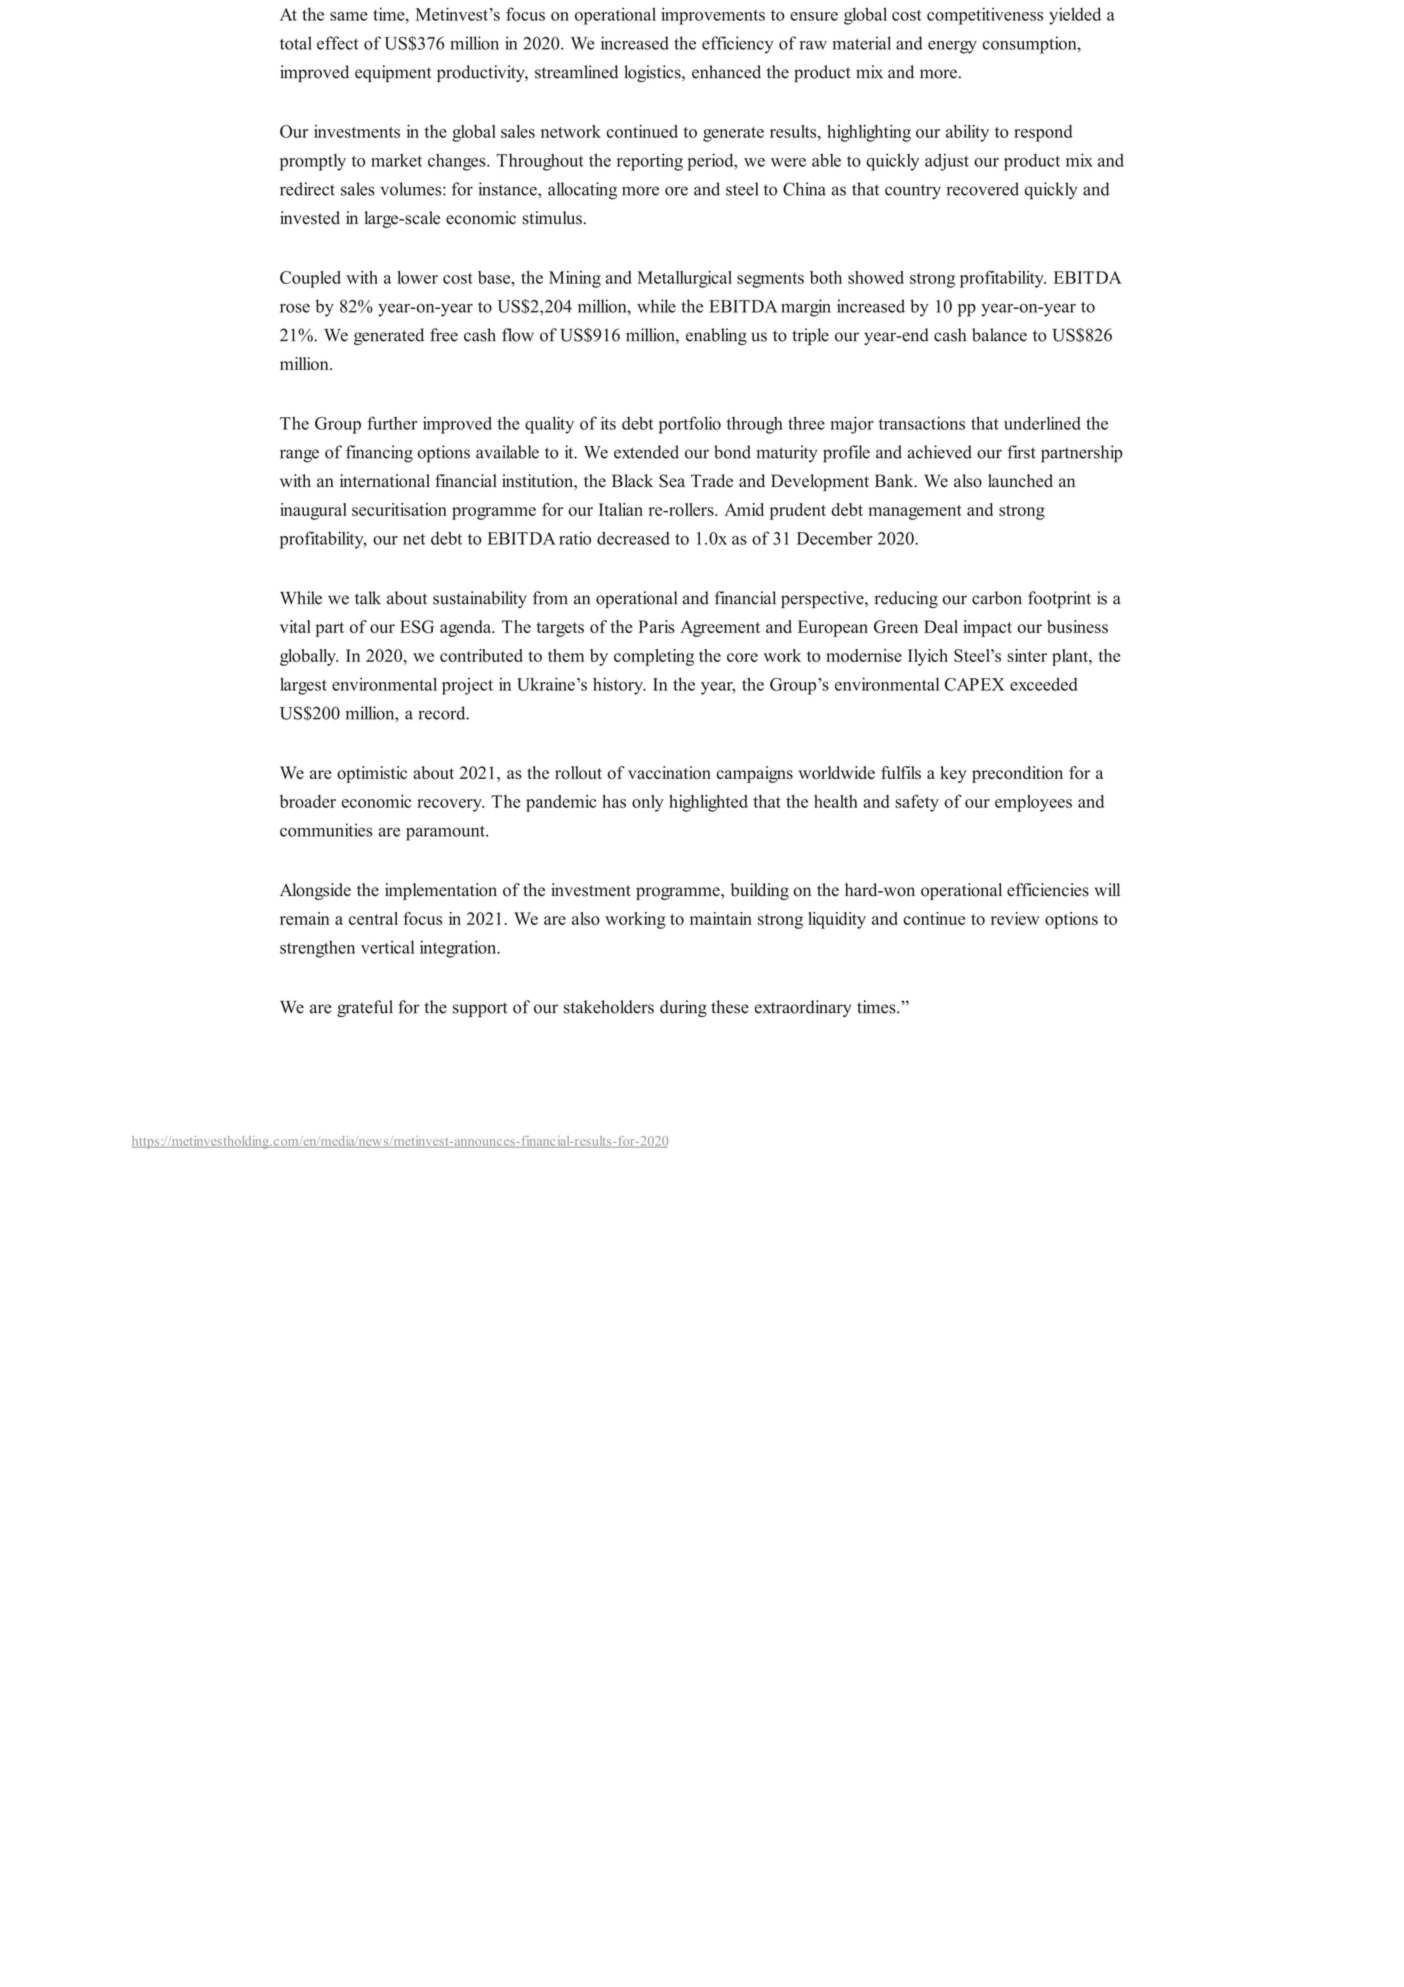 This screenshot has height=1987, width=1404. I want to click on ESG, so click(417, 627).
